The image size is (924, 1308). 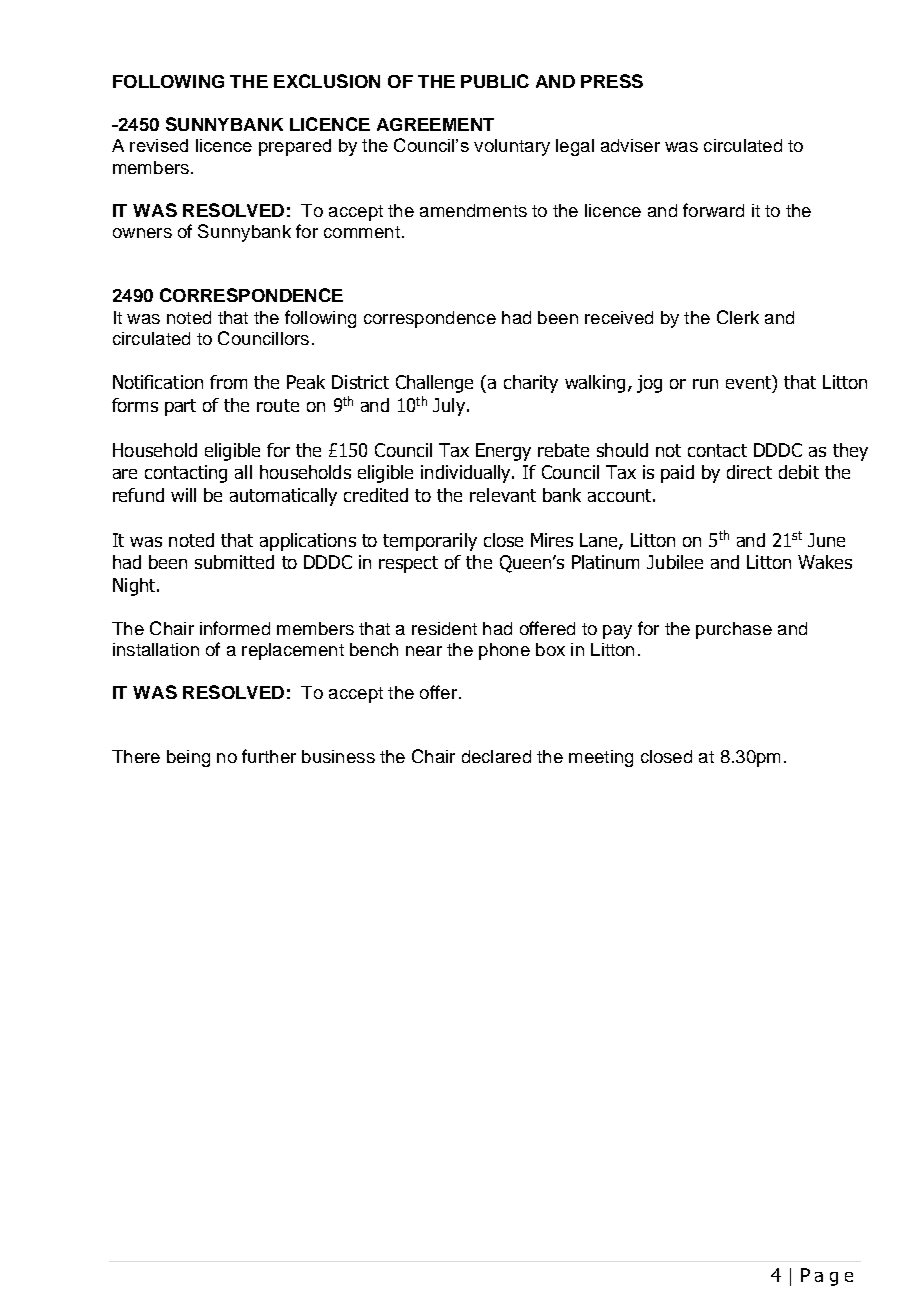 What do you see at coordinates (826, 540) in the screenshot?
I see `June` at bounding box center [826, 540].
